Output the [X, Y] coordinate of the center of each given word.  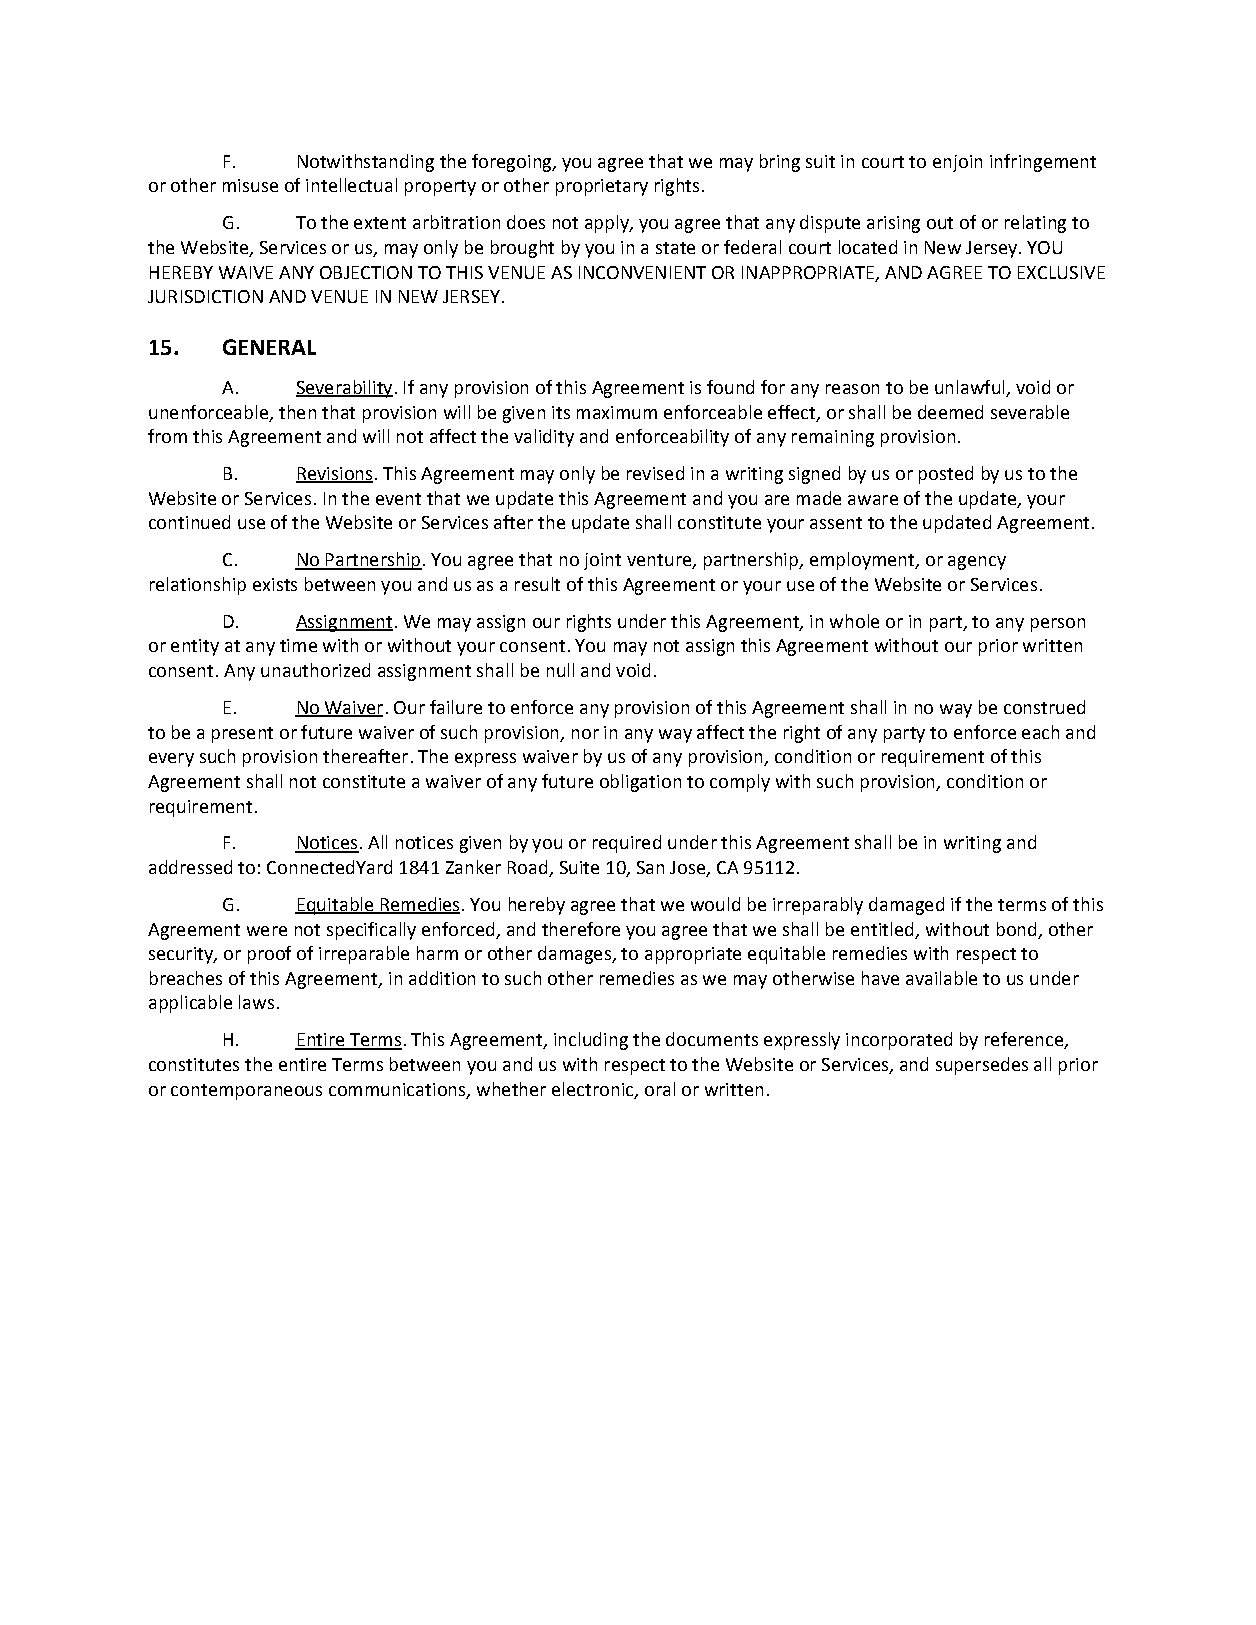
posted [946, 475]
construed [1044, 707]
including [591, 1041]
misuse [250, 185]
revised [655, 473]
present [242, 735]
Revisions [334, 475]
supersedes [982, 1066]
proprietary [602, 187]
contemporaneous [246, 1092]
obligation [640, 783]
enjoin [957, 163]
